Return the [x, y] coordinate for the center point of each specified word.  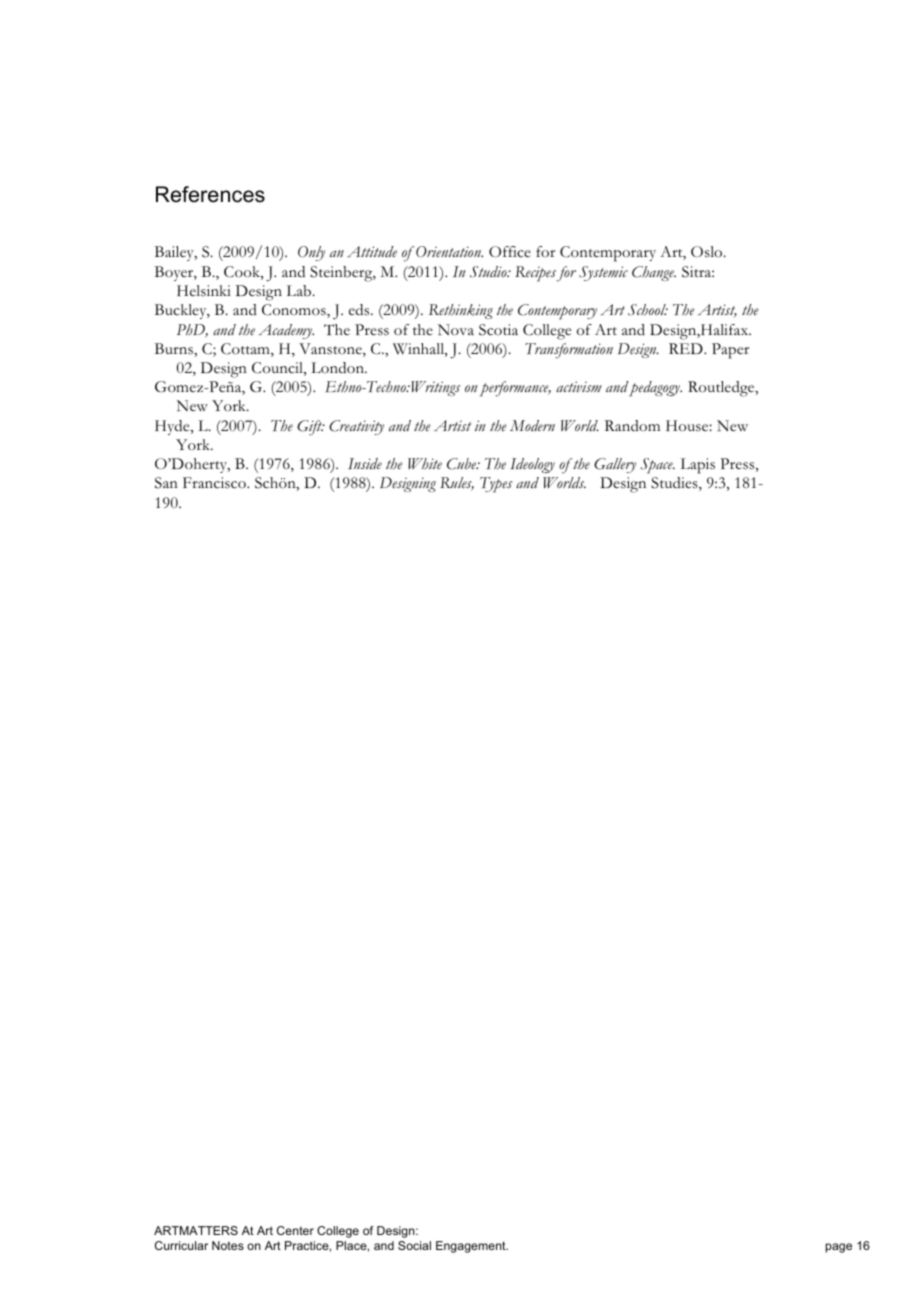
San [166, 483]
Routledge [722, 389]
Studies [675, 484]
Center [295, 1230]
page [839, 1248]
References [210, 194]
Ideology [532, 465]
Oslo [708, 252]
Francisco [215, 483]
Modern [532, 426]
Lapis [698, 466]
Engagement [472, 1247]
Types [496, 485]
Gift [310, 428]
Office [510, 252]
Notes [228, 1245]
